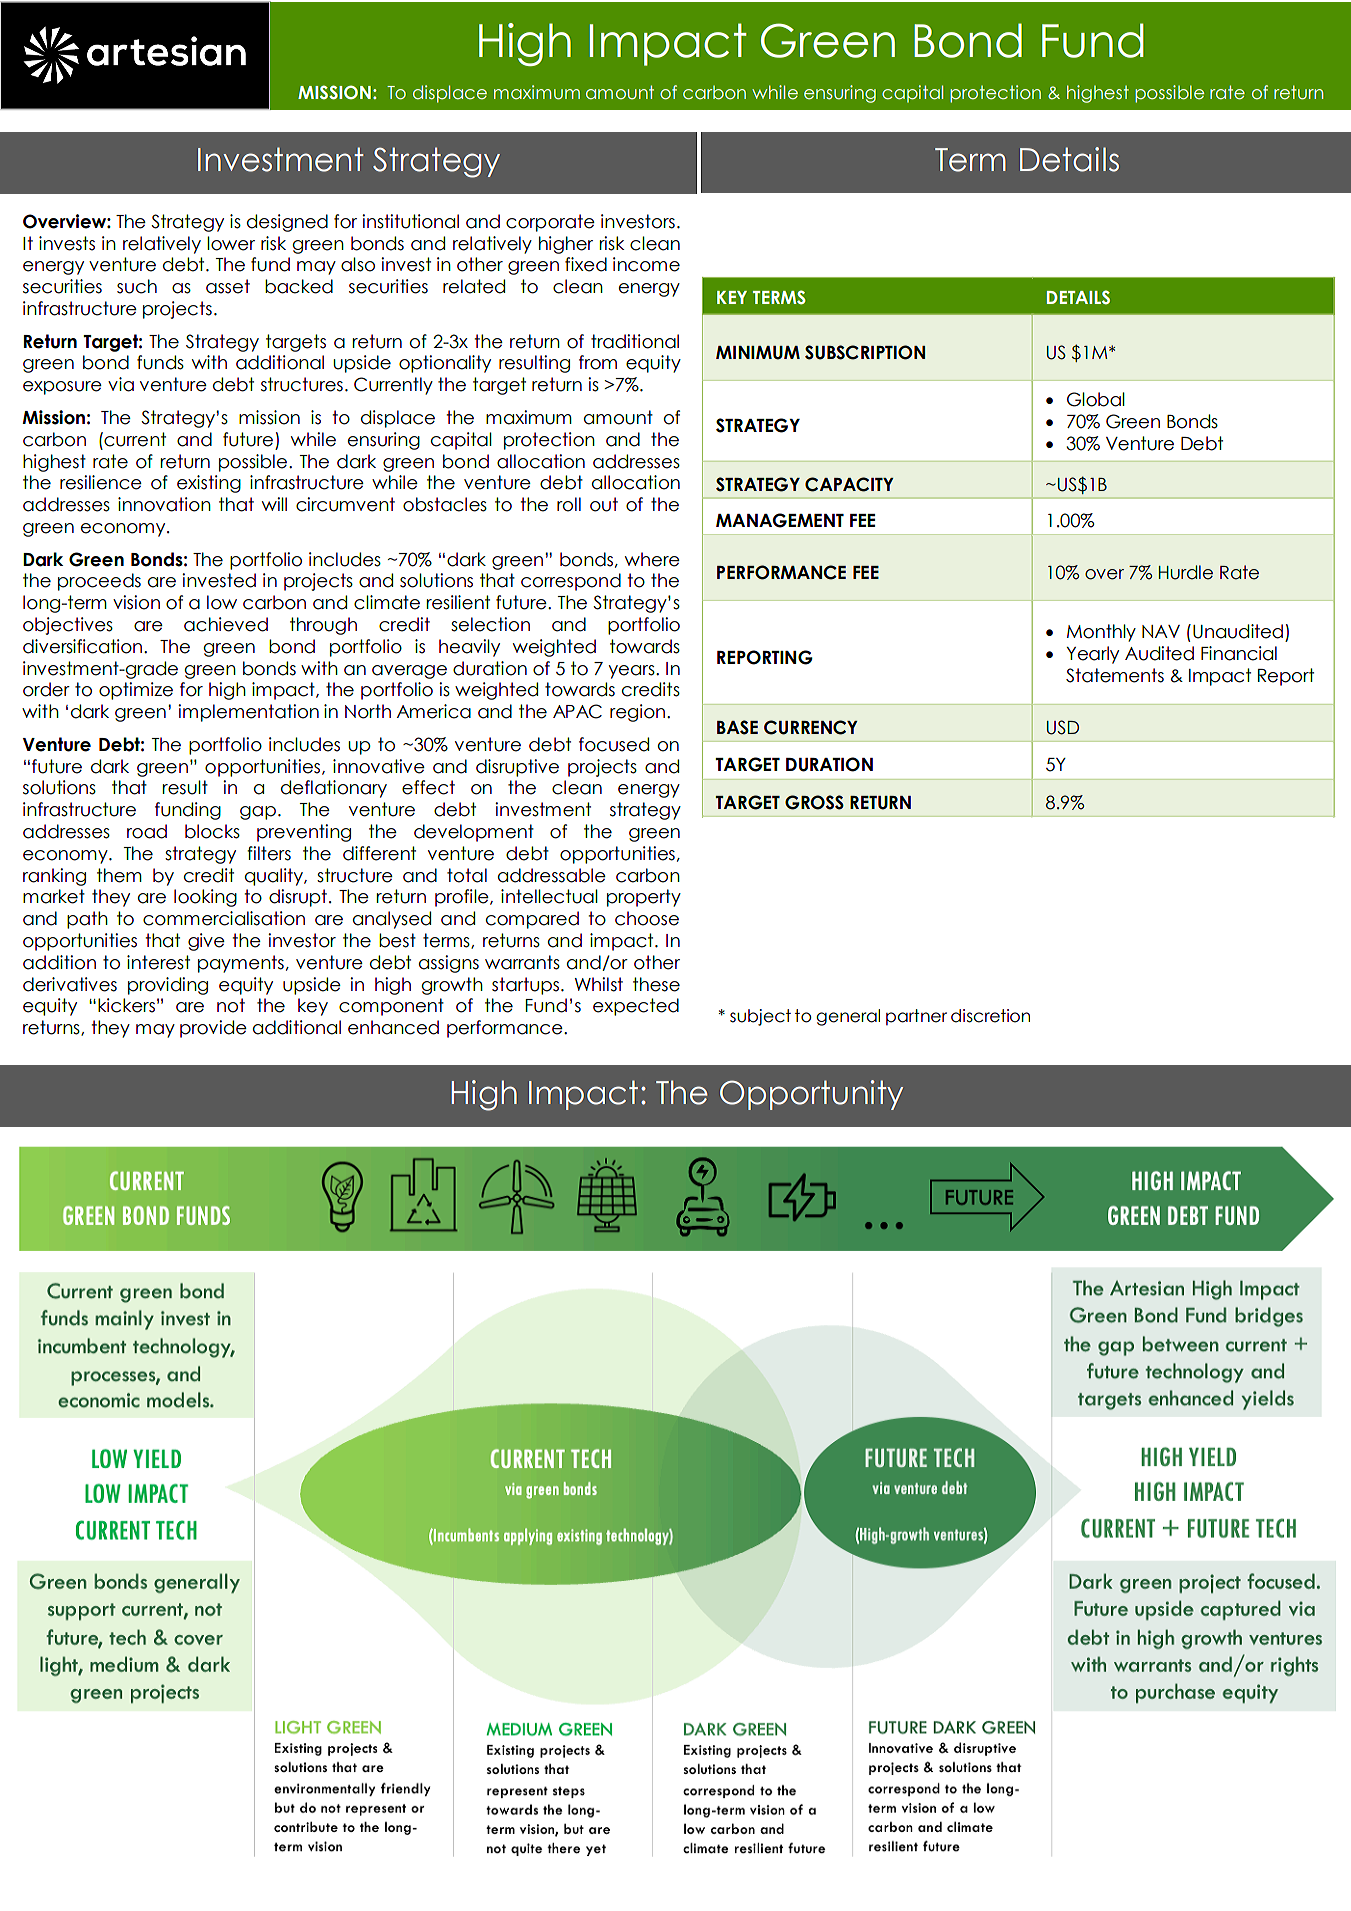 The height and width of the document is (1911, 1351). Describe the element at coordinates (119, 875) in the document. I see `them` at that location.
